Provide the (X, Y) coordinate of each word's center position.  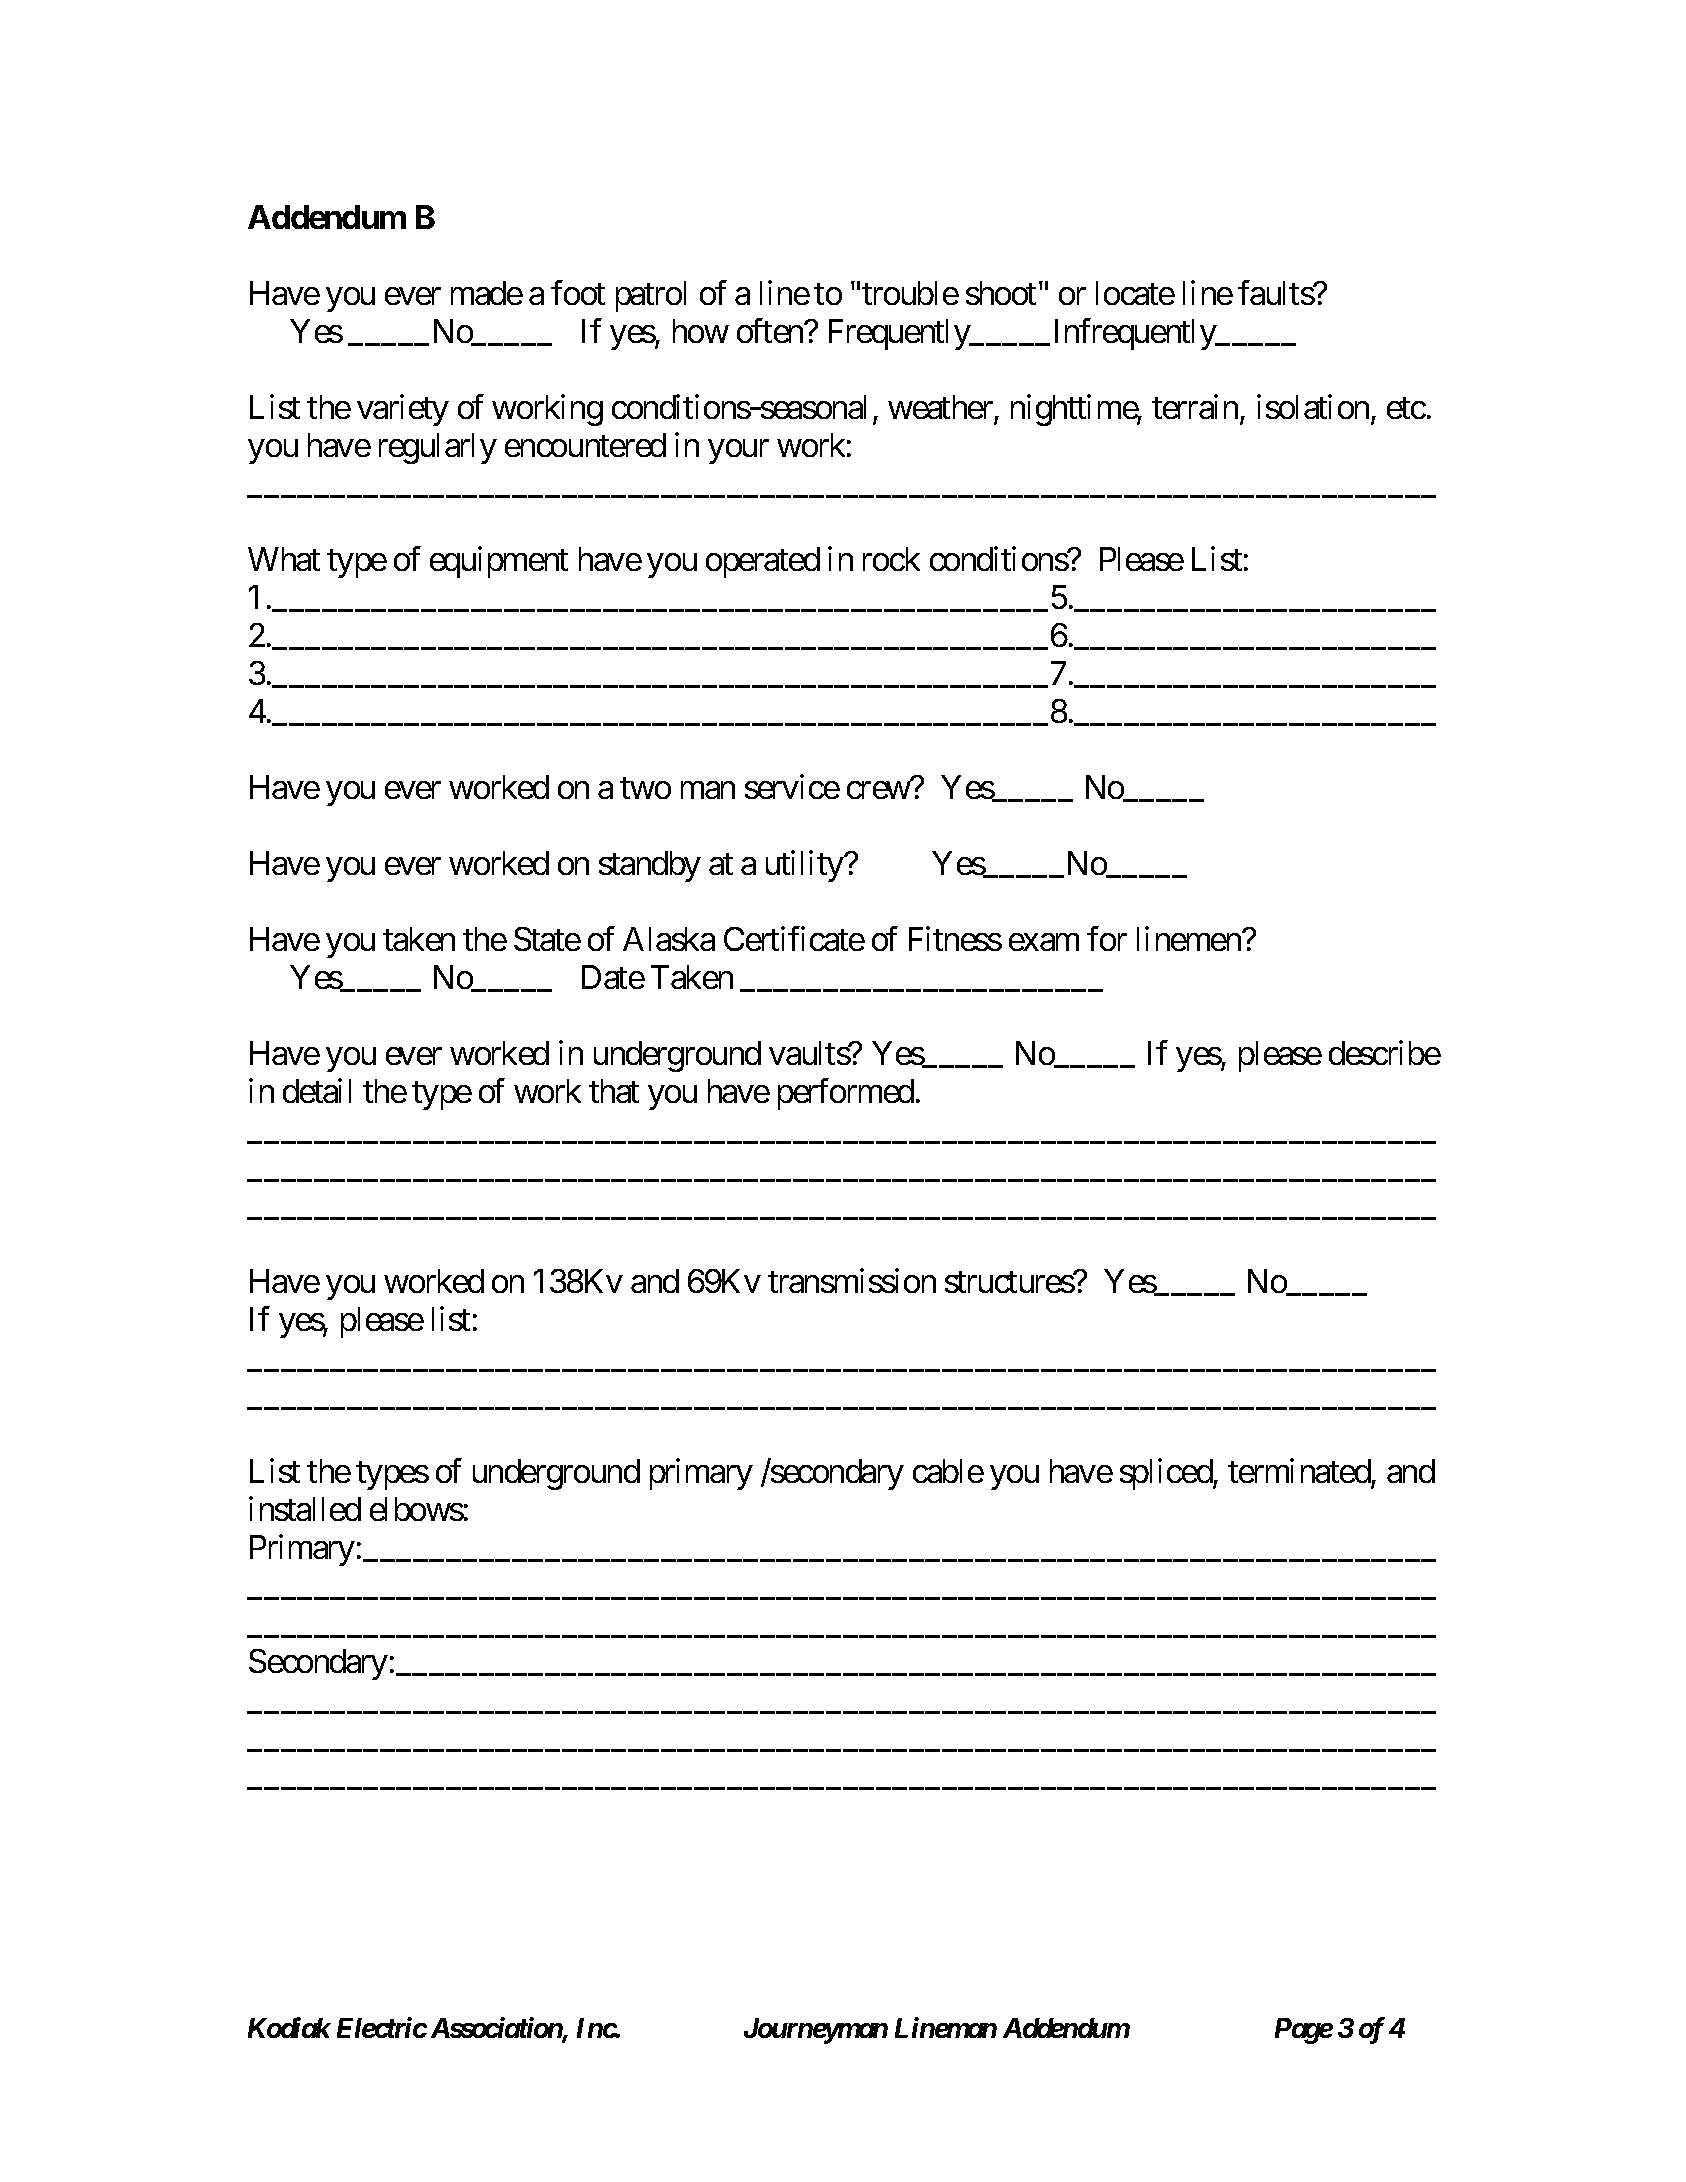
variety (403, 410)
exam (1044, 942)
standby (650, 866)
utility (805, 866)
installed (305, 1509)
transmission (852, 1281)
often (771, 330)
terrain (1195, 406)
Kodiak (289, 2027)
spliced (1167, 1474)
